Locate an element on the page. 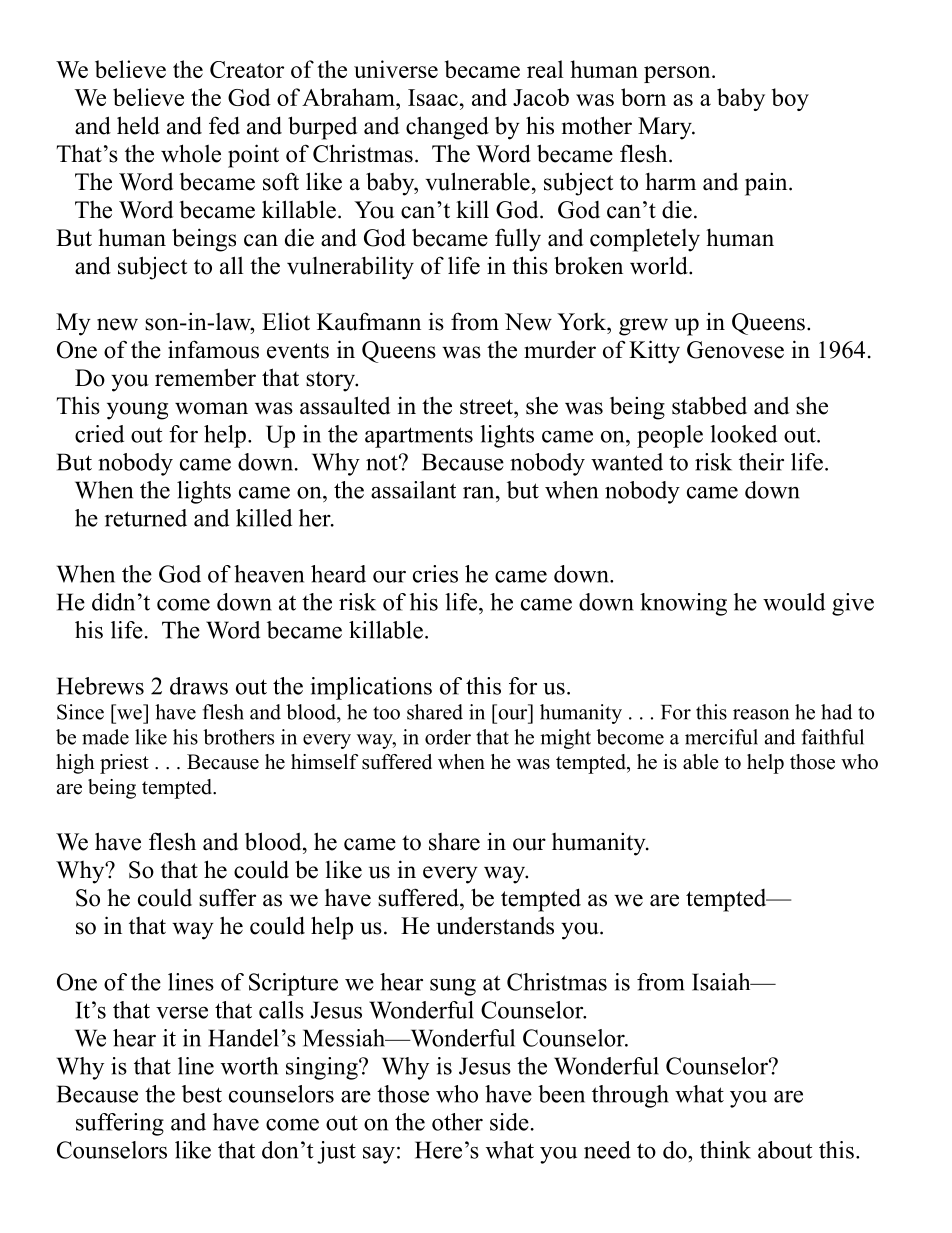 This document has width=952, height=1233. Isaac is located at coordinates (433, 97).
